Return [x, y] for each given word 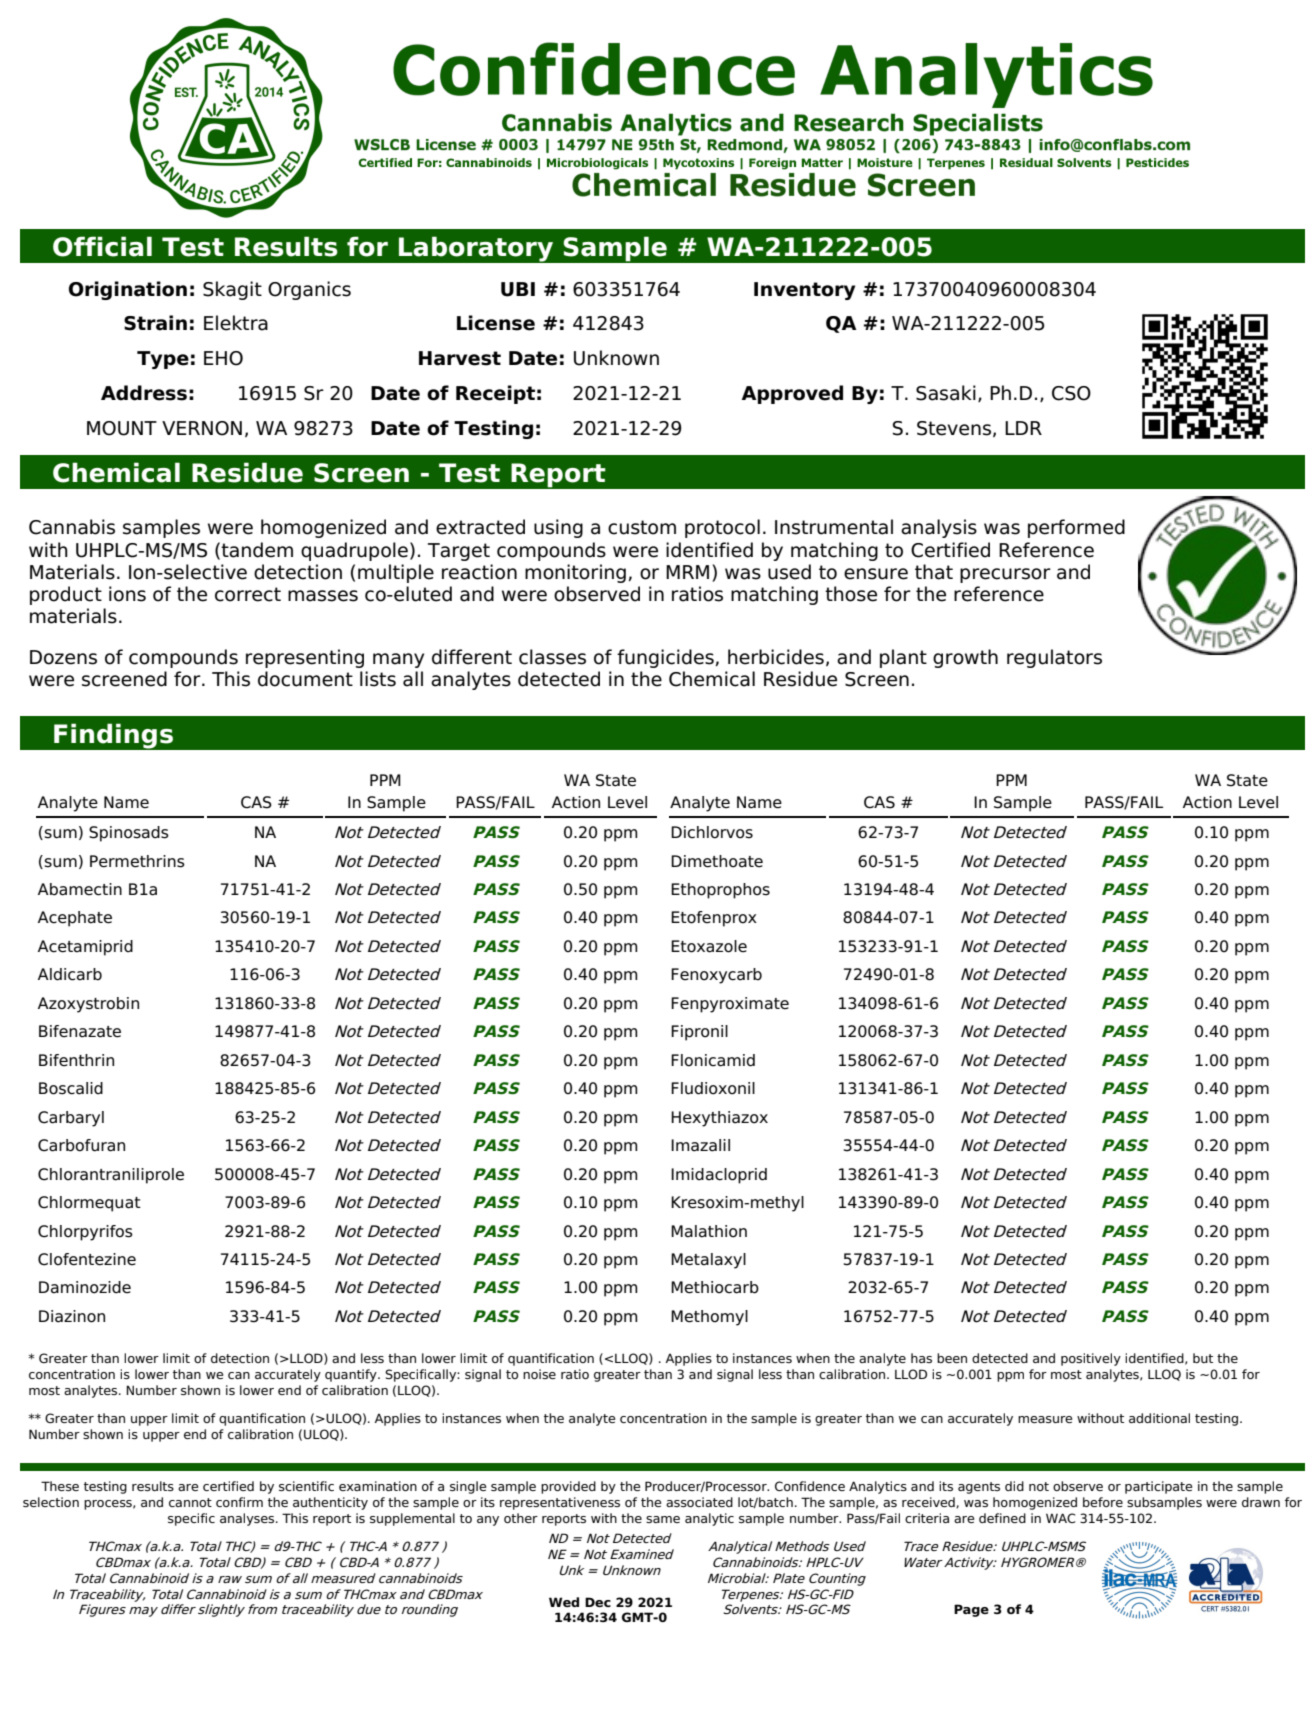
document [305, 679]
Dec [598, 1602]
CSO [1071, 393]
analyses [248, 1519]
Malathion [709, 1231]
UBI [518, 289]
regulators [1054, 658]
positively [1091, 1359]
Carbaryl [71, 1119]
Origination [128, 290]
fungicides [665, 658]
